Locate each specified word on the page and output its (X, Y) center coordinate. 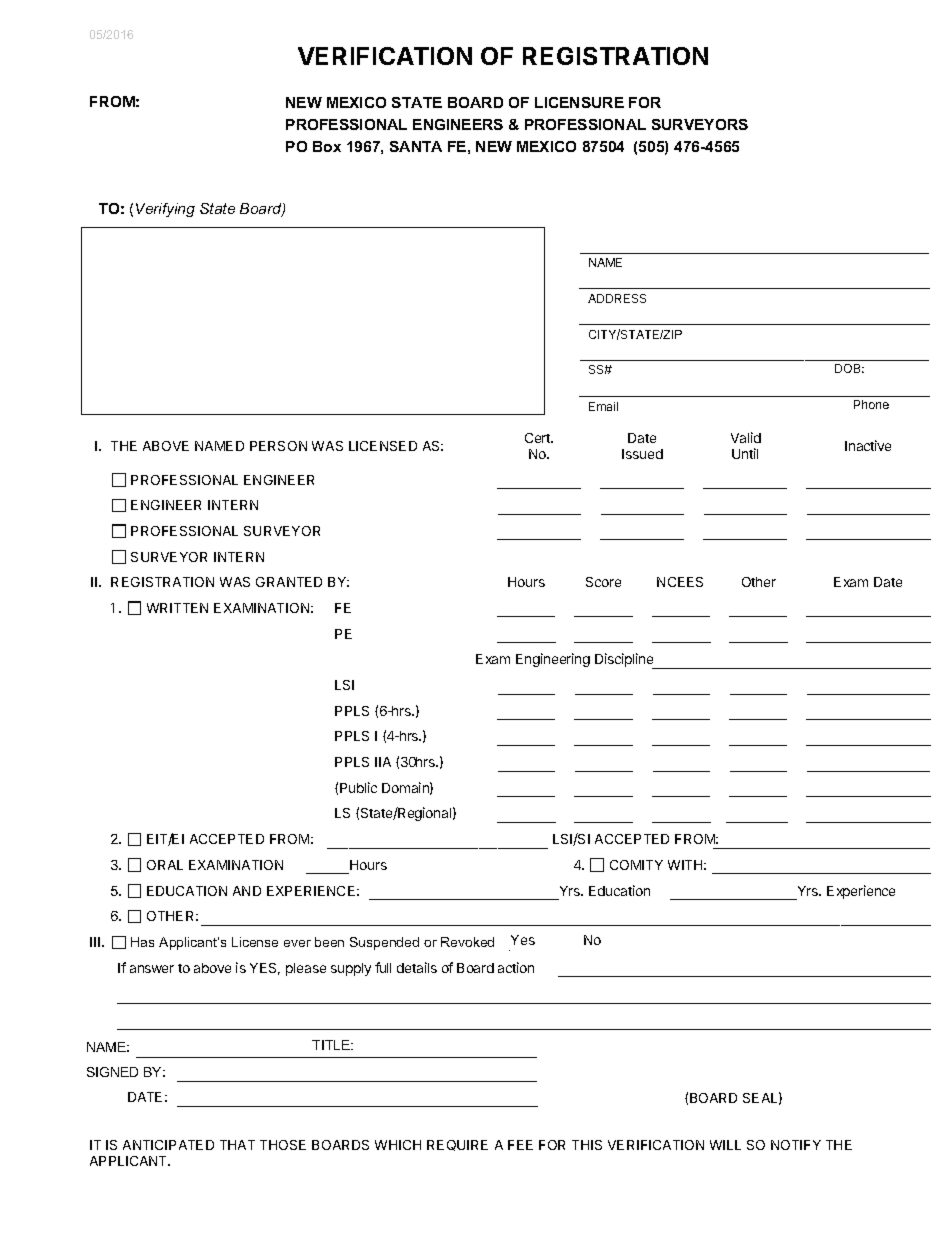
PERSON (278, 446)
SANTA (416, 146)
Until (745, 453)
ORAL (165, 865)
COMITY (636, 865)
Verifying (165, 210)
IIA (383, 762)
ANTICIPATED (168, 1145)
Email (603, 406)
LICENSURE (579, 102)
